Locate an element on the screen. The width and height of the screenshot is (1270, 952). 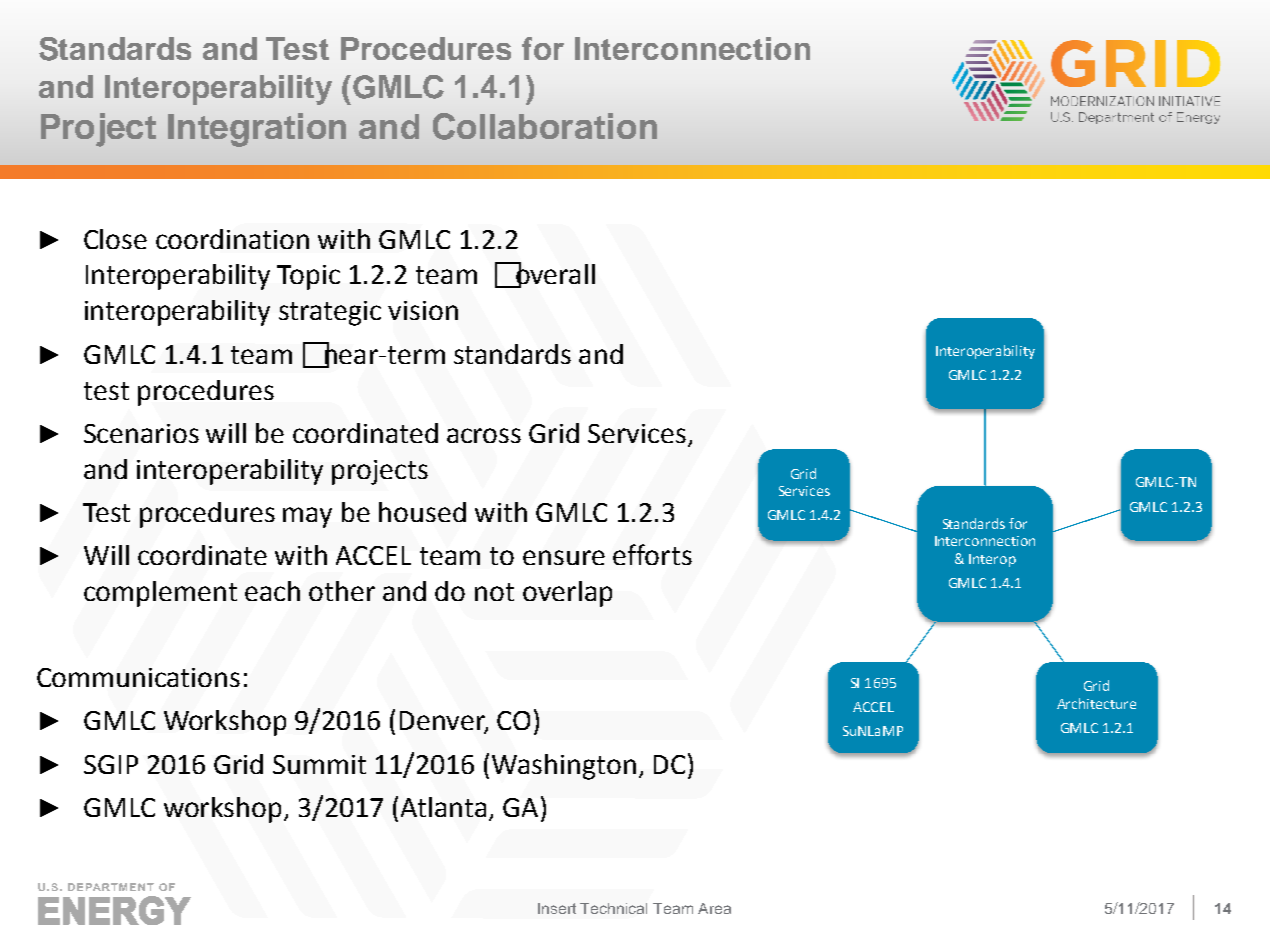
Atlanta is located at coordinates (443, 807).
